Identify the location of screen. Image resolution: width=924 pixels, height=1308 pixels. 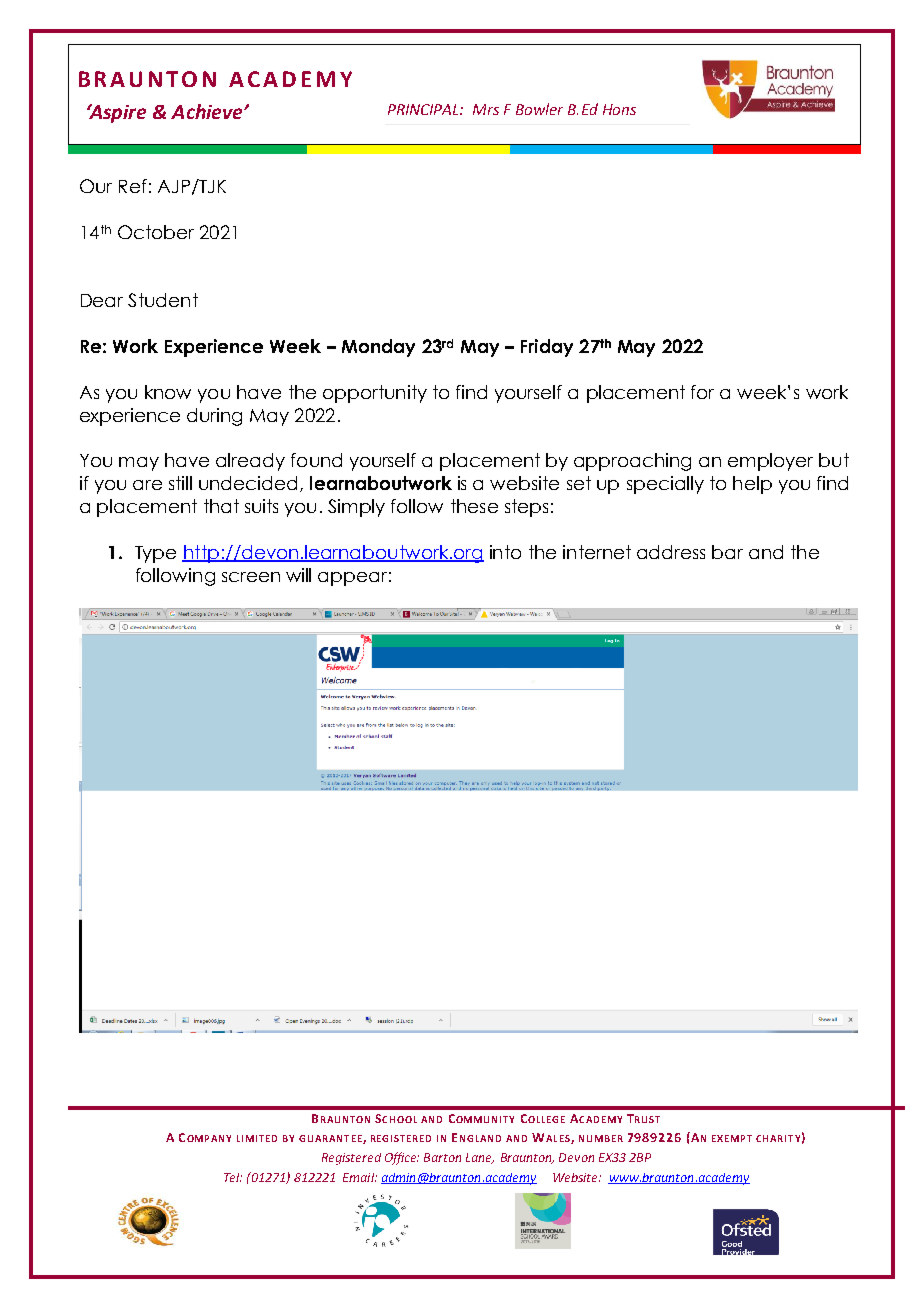
(251, 577).
